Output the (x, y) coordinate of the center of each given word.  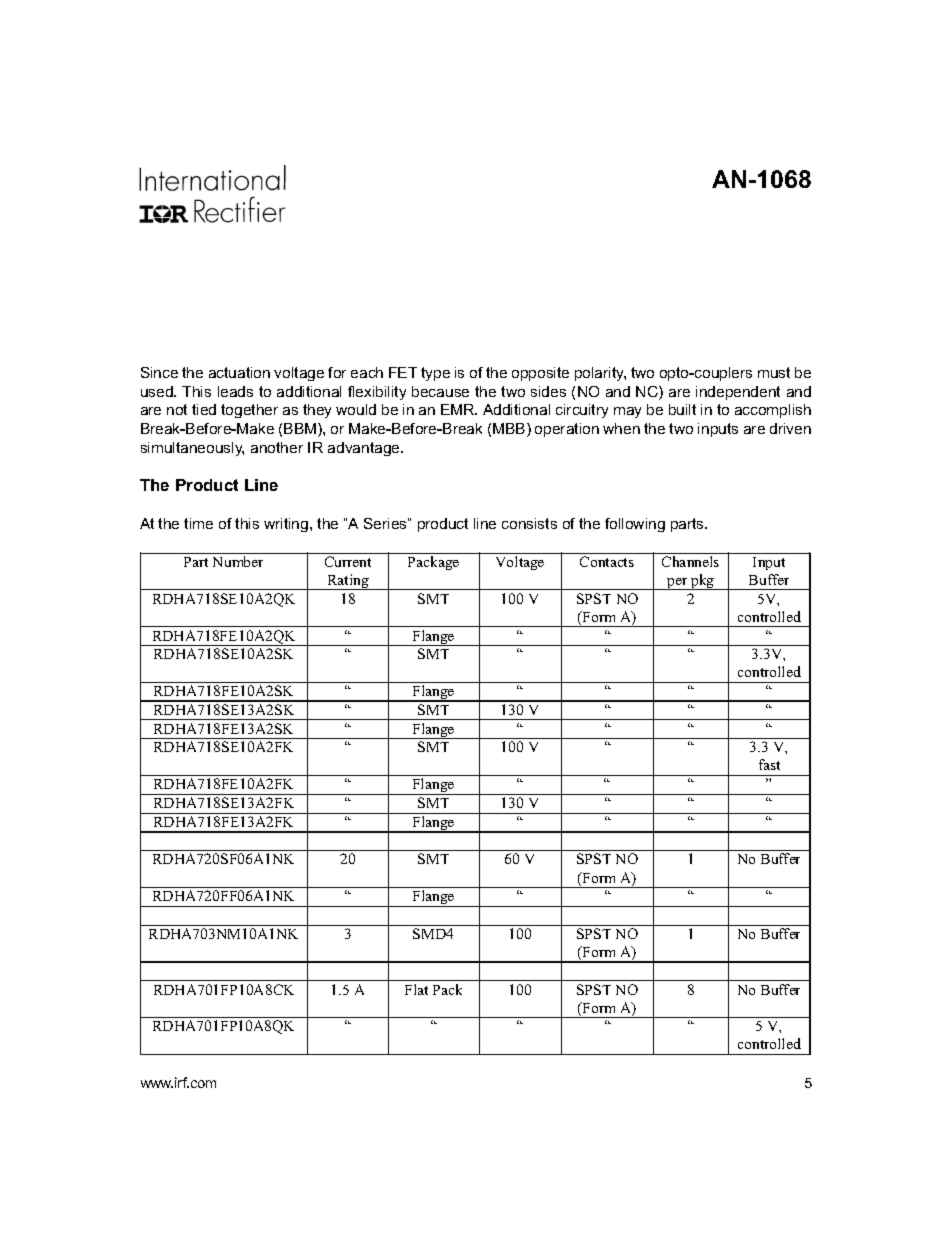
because (440, 391)
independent (738, 393)
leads (235, 391)
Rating (348, 582)
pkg (703, 582)
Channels (690, 561)
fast (769, 764)
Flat (416, 989)
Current (348, 561)
